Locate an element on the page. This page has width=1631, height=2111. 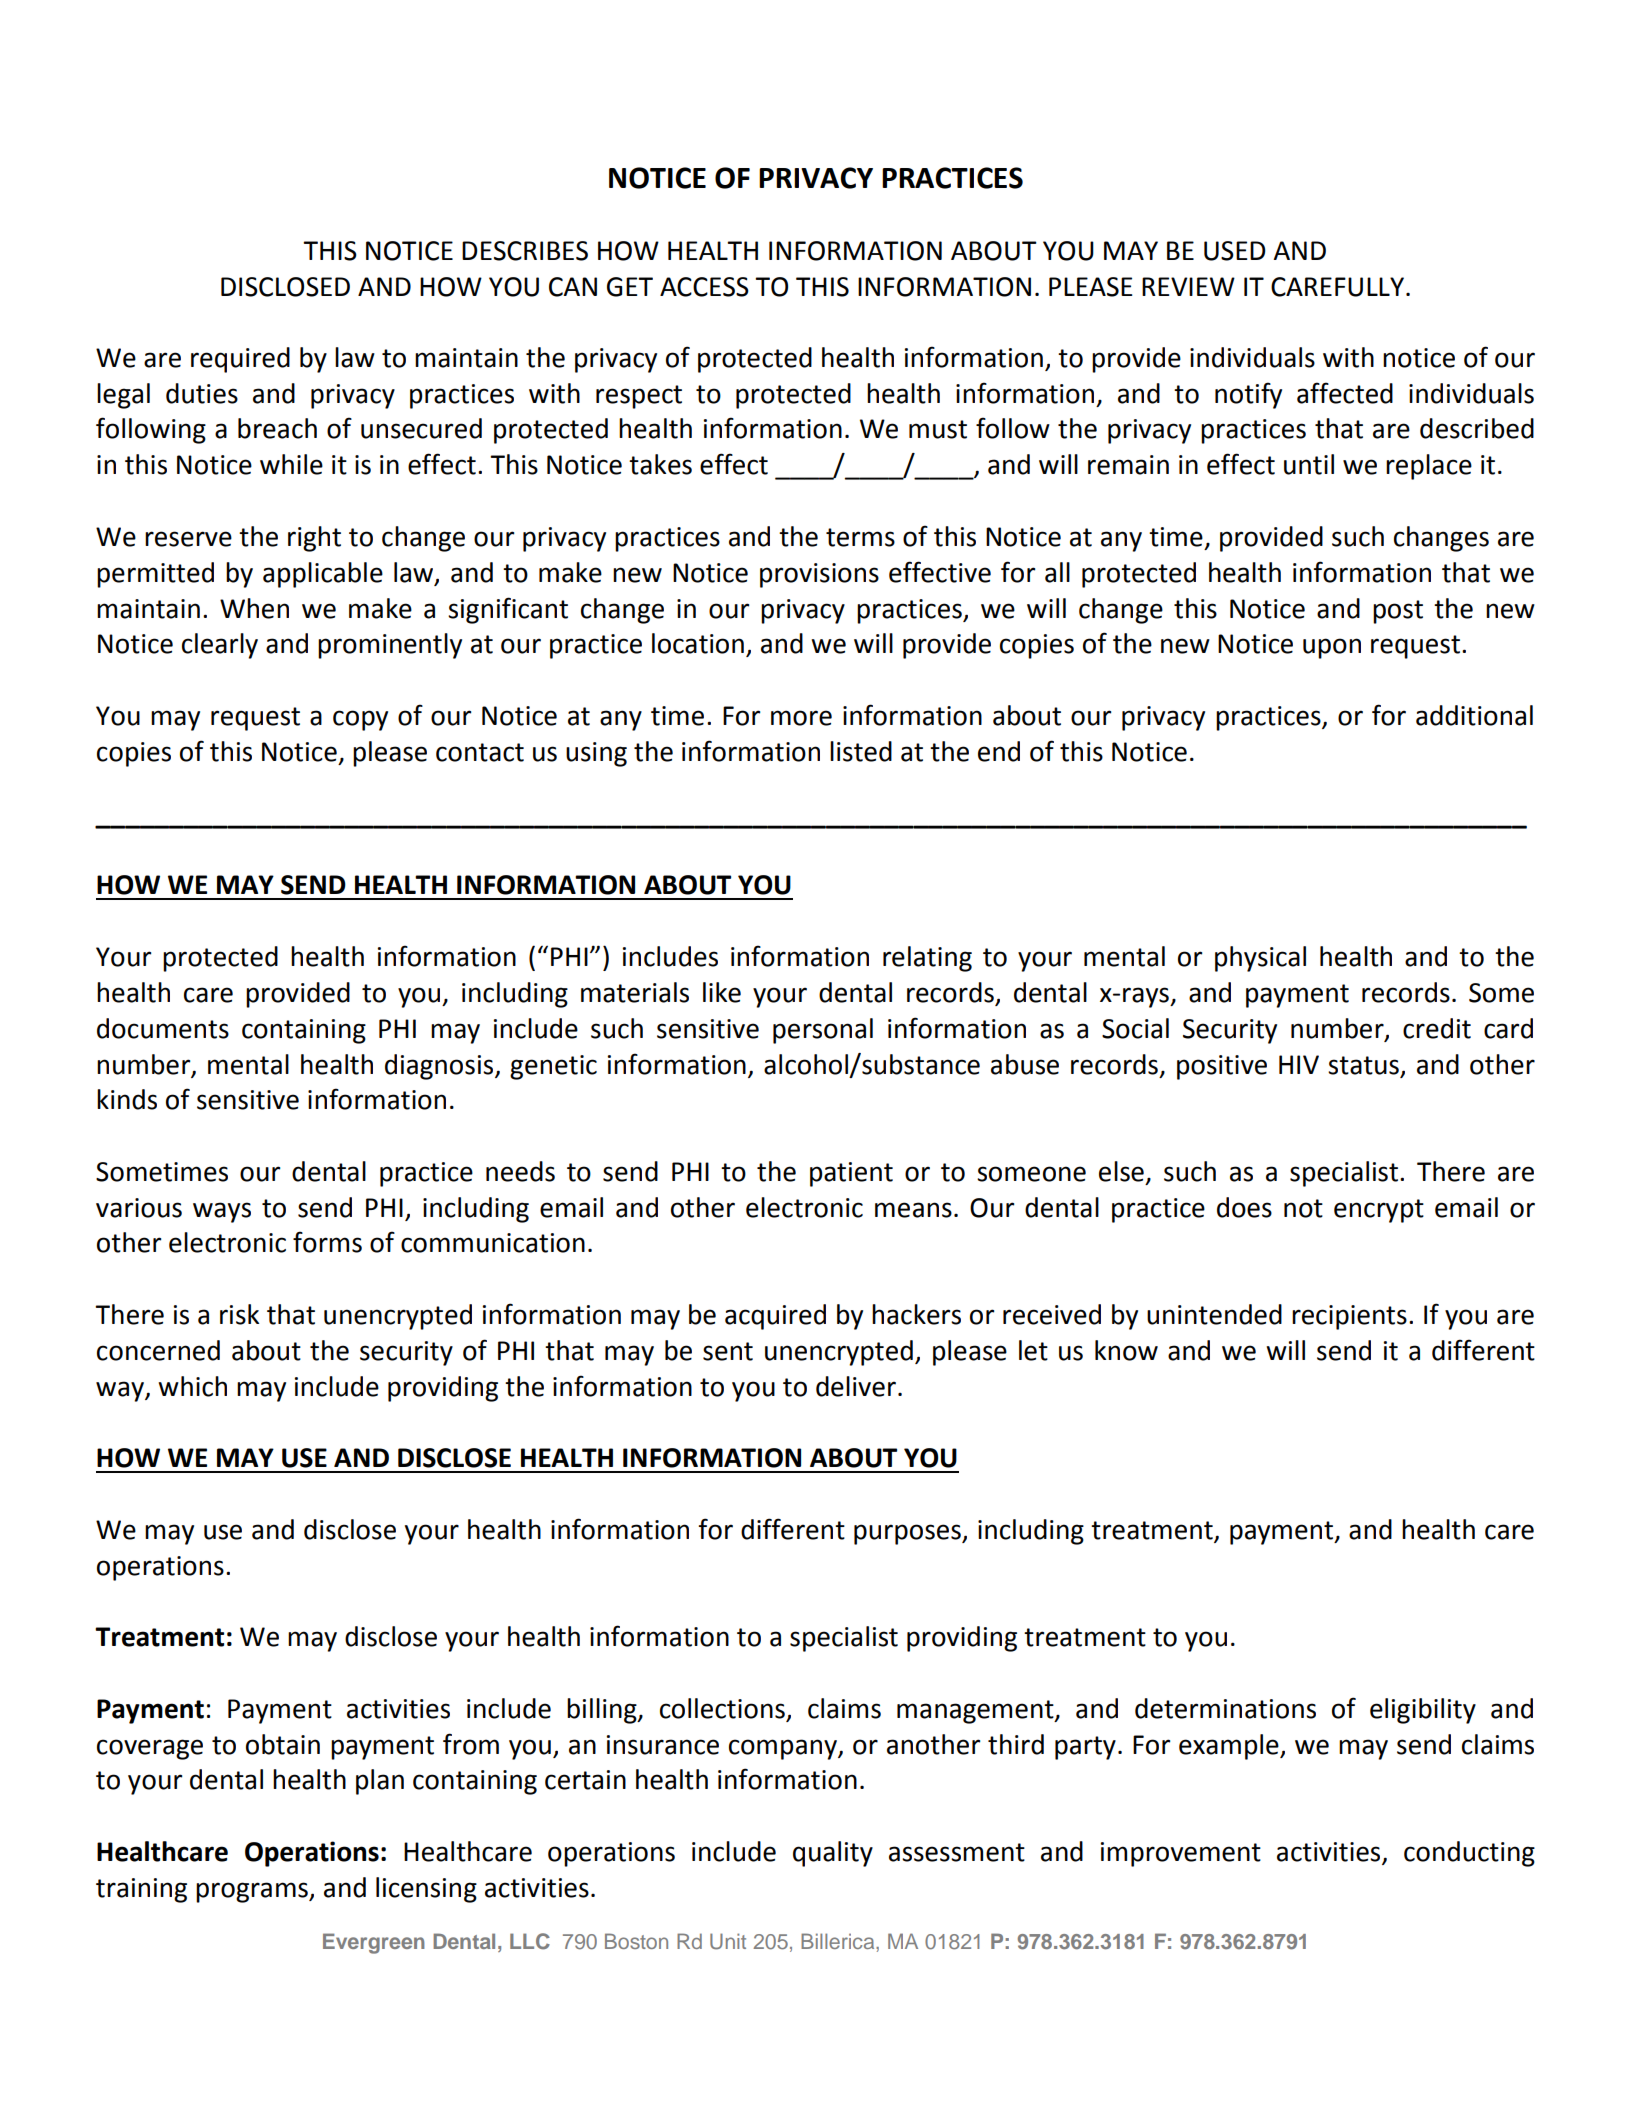
required is located at coordinates (240, 360).
